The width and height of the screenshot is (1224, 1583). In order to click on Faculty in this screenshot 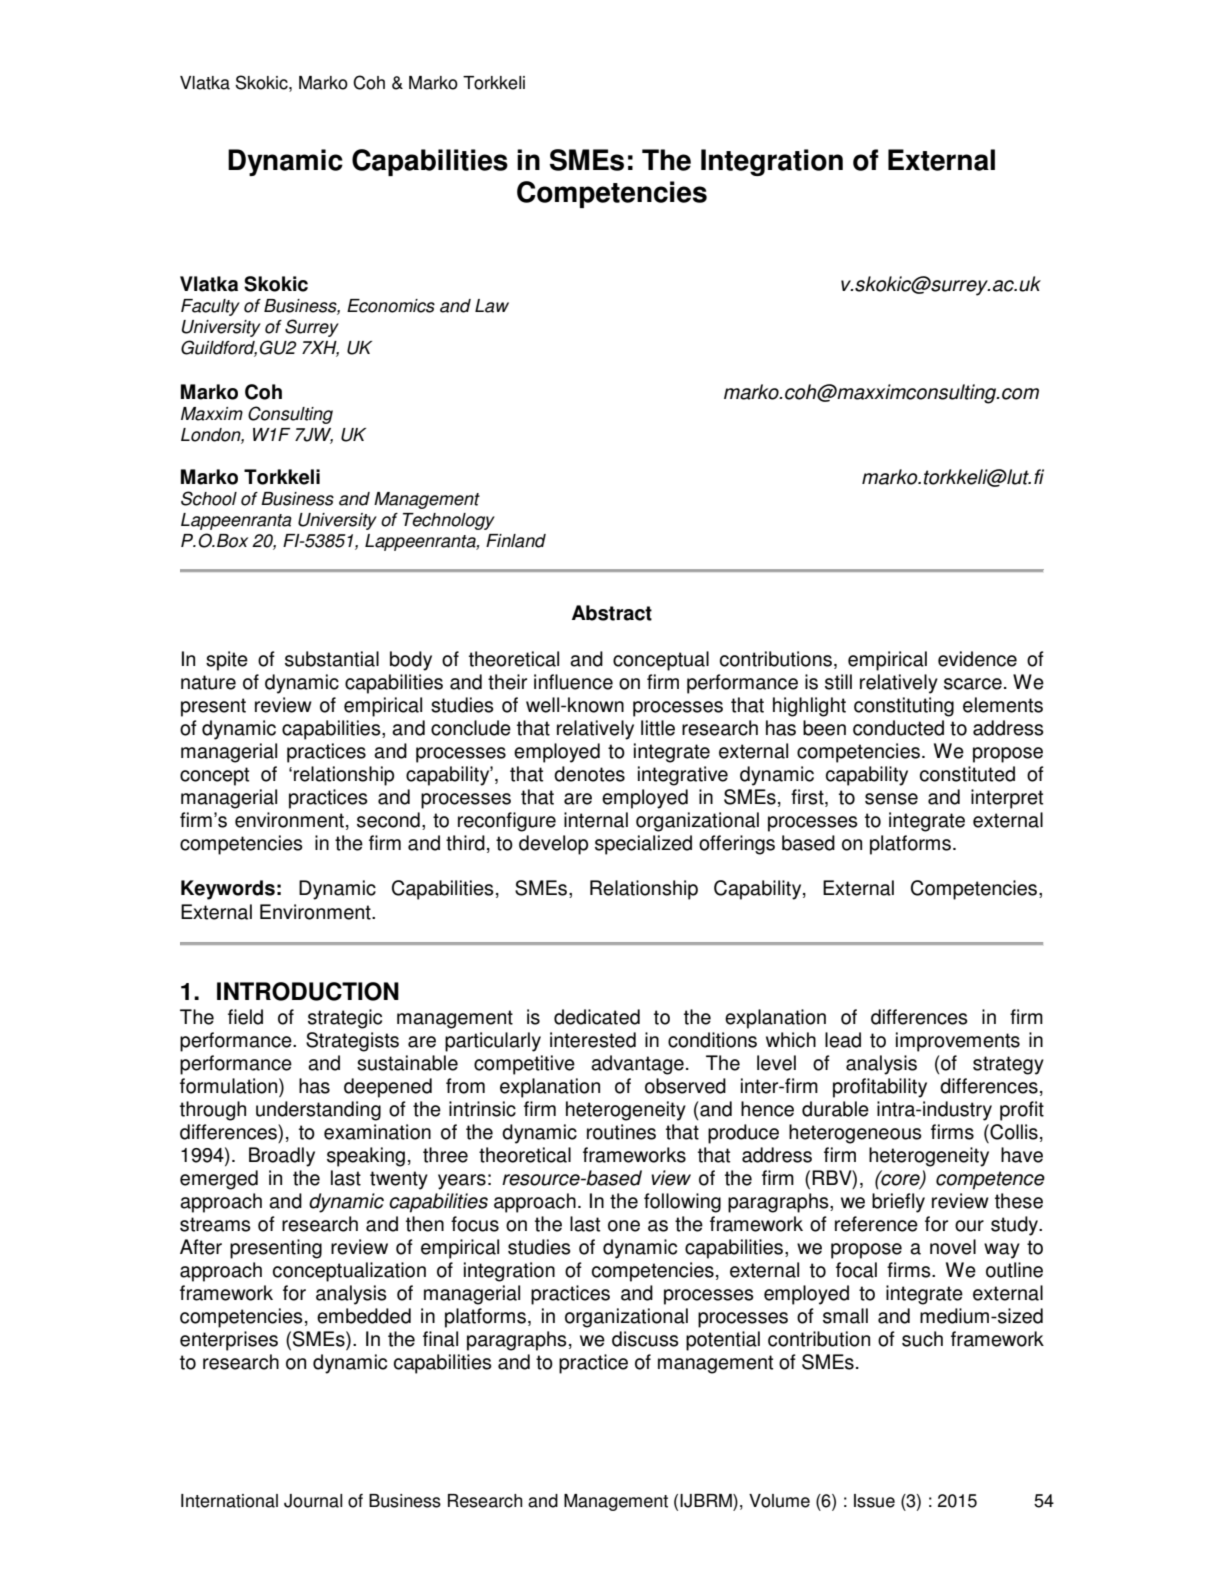, I will do `click(210, 307)`.
